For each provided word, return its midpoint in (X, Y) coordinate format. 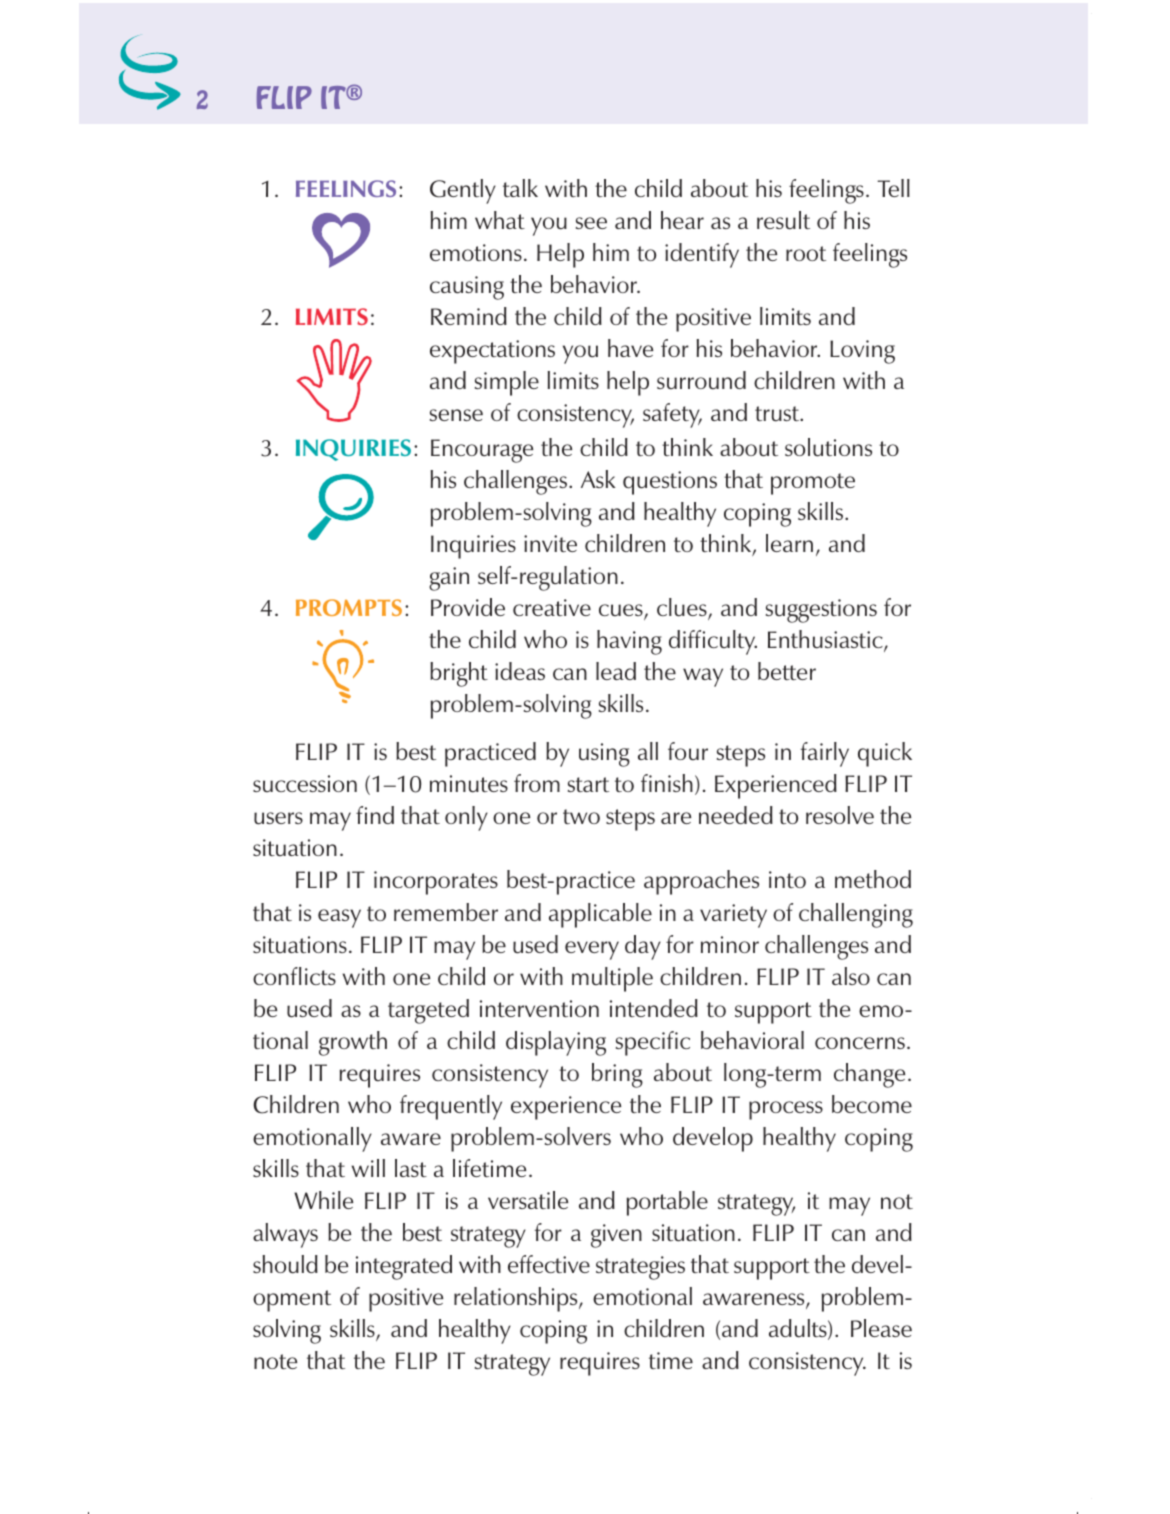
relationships (517, 1299)
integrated (404, 1267)
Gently (463, 191)
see (591, 223)
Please (881, 1328)
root (806, 253)
